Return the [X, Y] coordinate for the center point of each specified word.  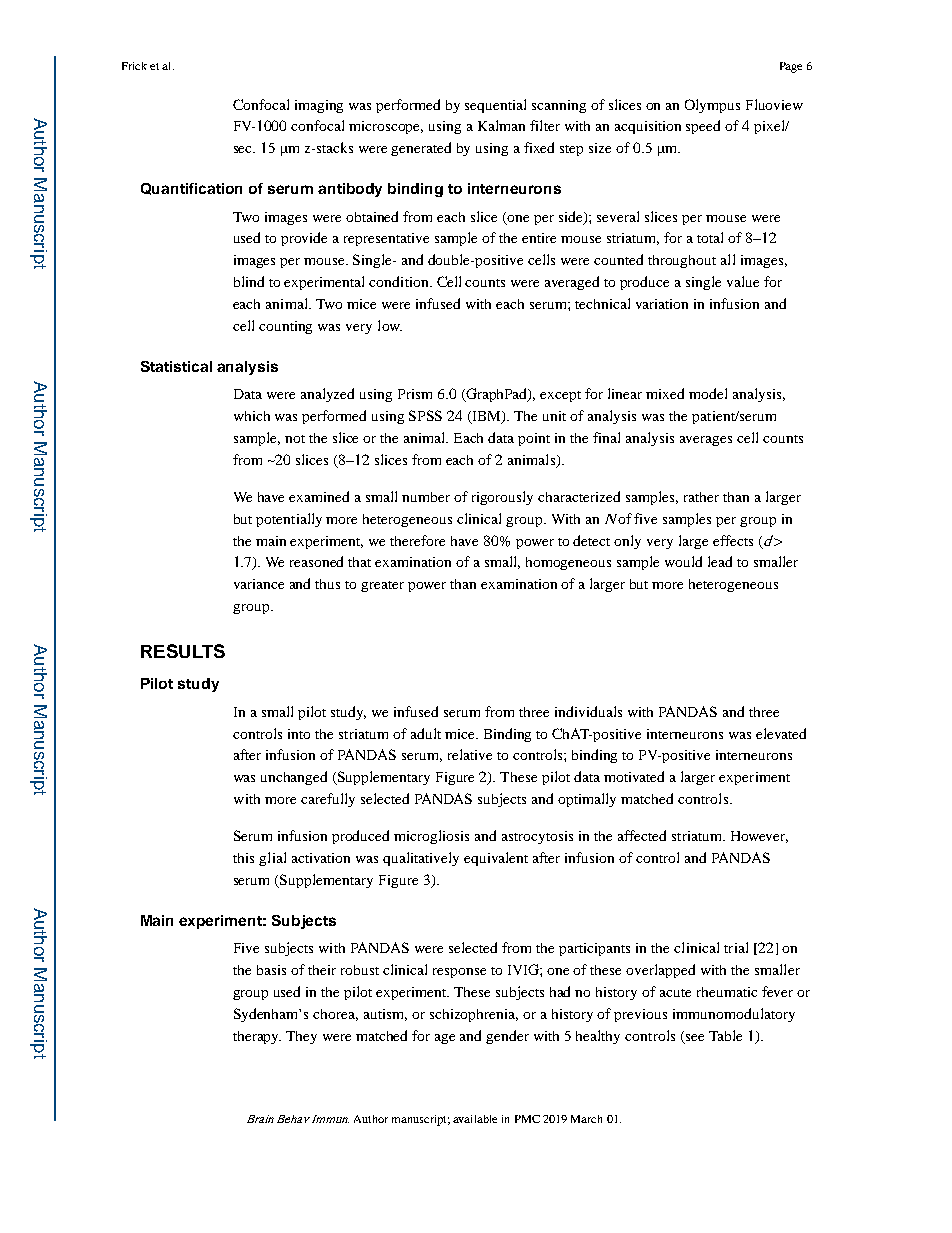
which [252, 416]
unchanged [294, 778]
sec [244, 149]
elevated [781, 733]
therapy [257, 1037]
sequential [495, 106]
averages [706, 441]
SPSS [425, 415]
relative [470, 754]
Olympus [712, 106]
